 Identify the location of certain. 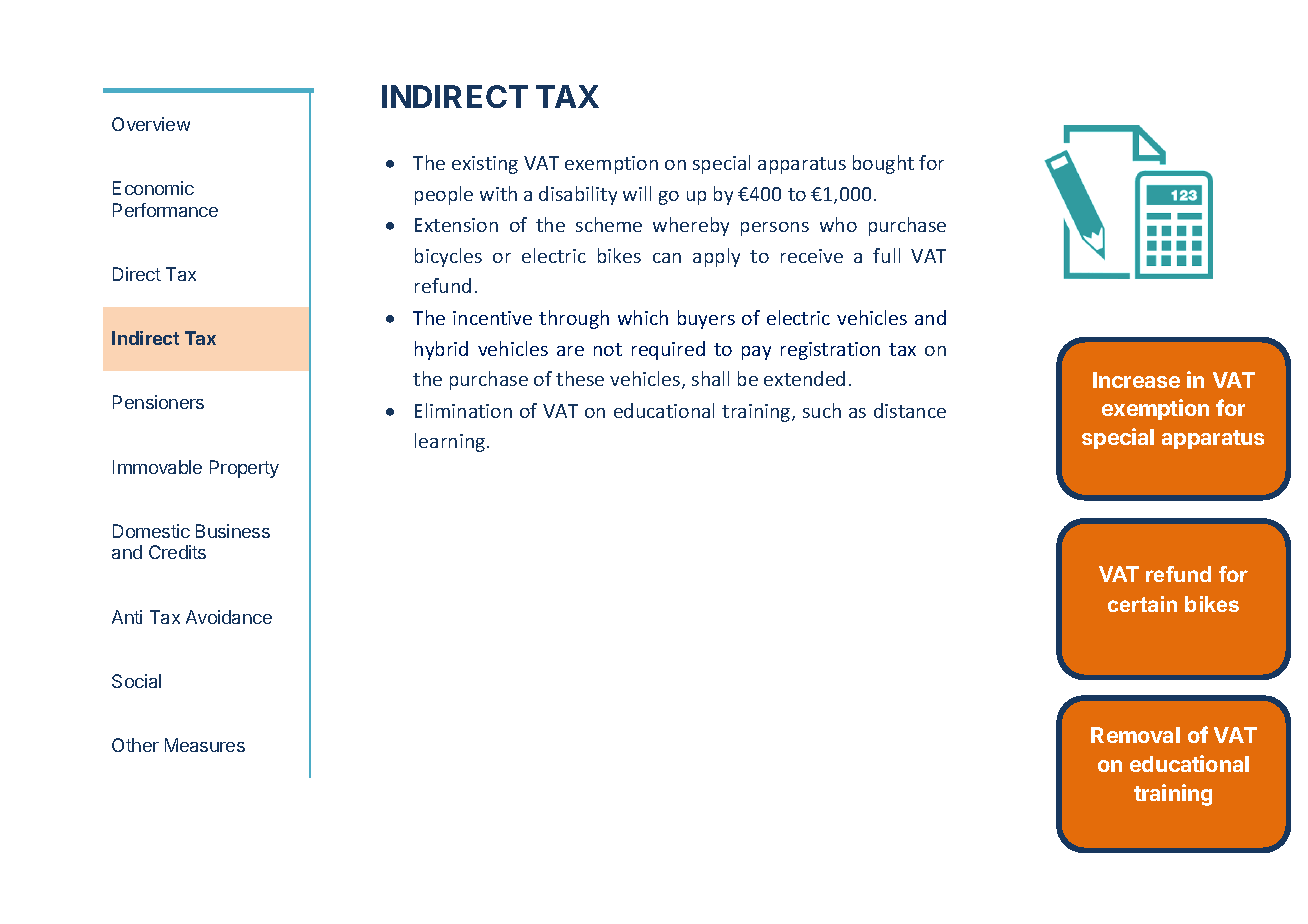
(1142, 604).
